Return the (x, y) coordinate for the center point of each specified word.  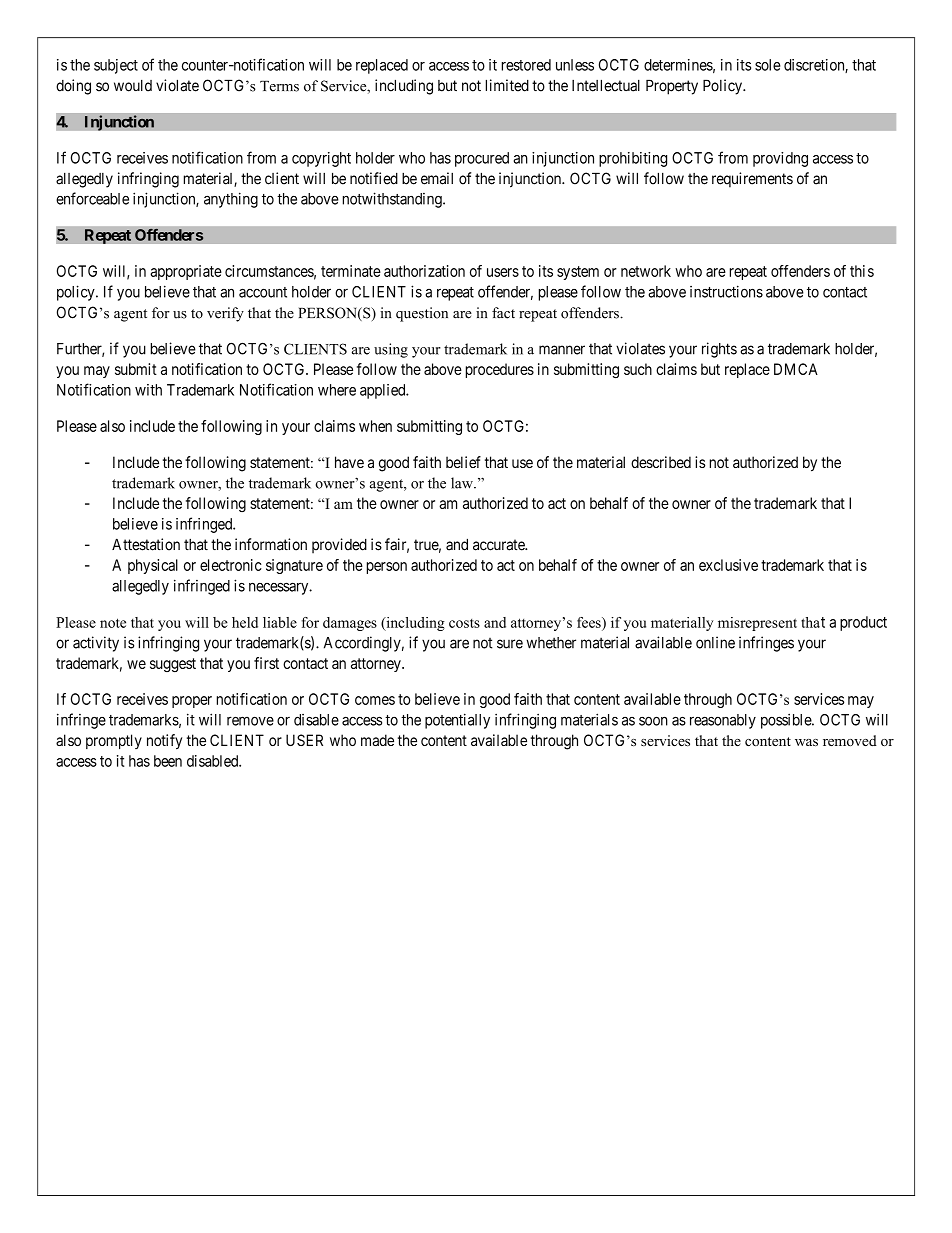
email (437, 178)
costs (464, 623)
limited (507, 85)
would (133, 86)
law (463, 483)
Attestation (146, 544)
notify (164, 742)
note (113, 623)
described (661, 462)
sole (768, 65)
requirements (752, 180)
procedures (500, 370)
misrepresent (757, 624)
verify (225, 314)
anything (231, 200)
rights (719, 350)
